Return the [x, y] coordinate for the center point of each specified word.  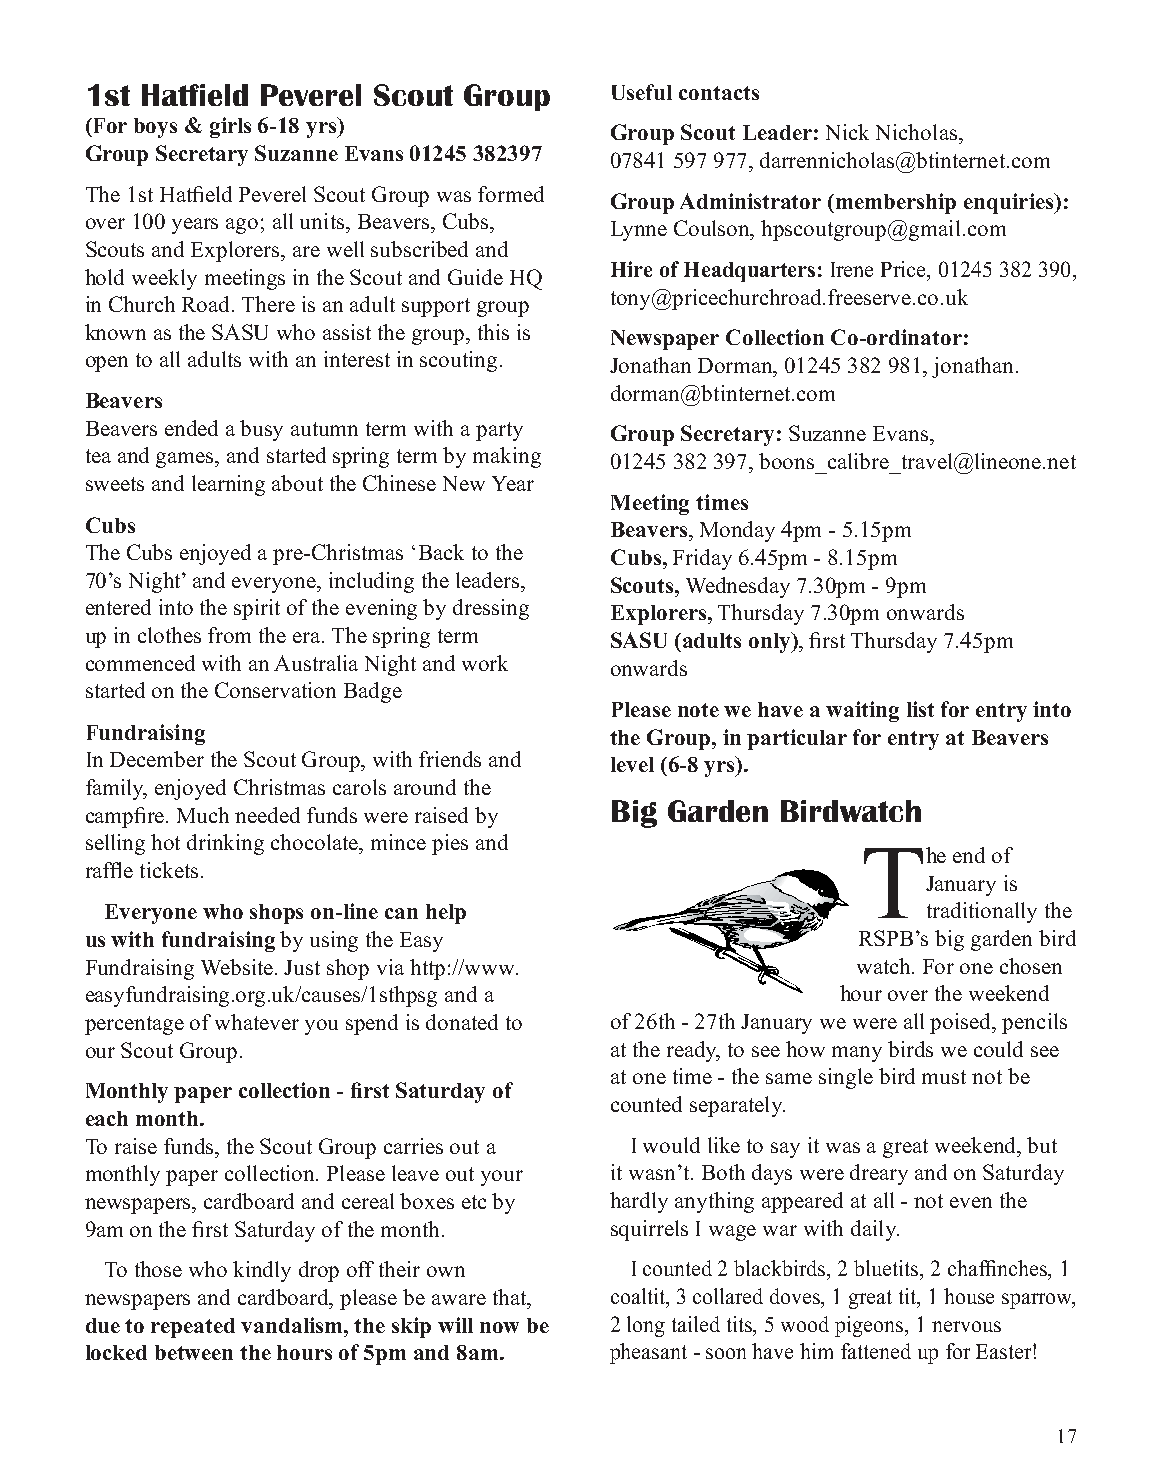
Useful [642, 92]
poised [962, 1023]
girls [230, 127]
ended [191, 428]
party [499, 431]
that [511, 1297]
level [632, 764]
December [157, 759]
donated [462, 1022]
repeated [193, 1328]
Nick [847, 132]
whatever [257, 1022]
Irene [852, 269]
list [920, 709]
